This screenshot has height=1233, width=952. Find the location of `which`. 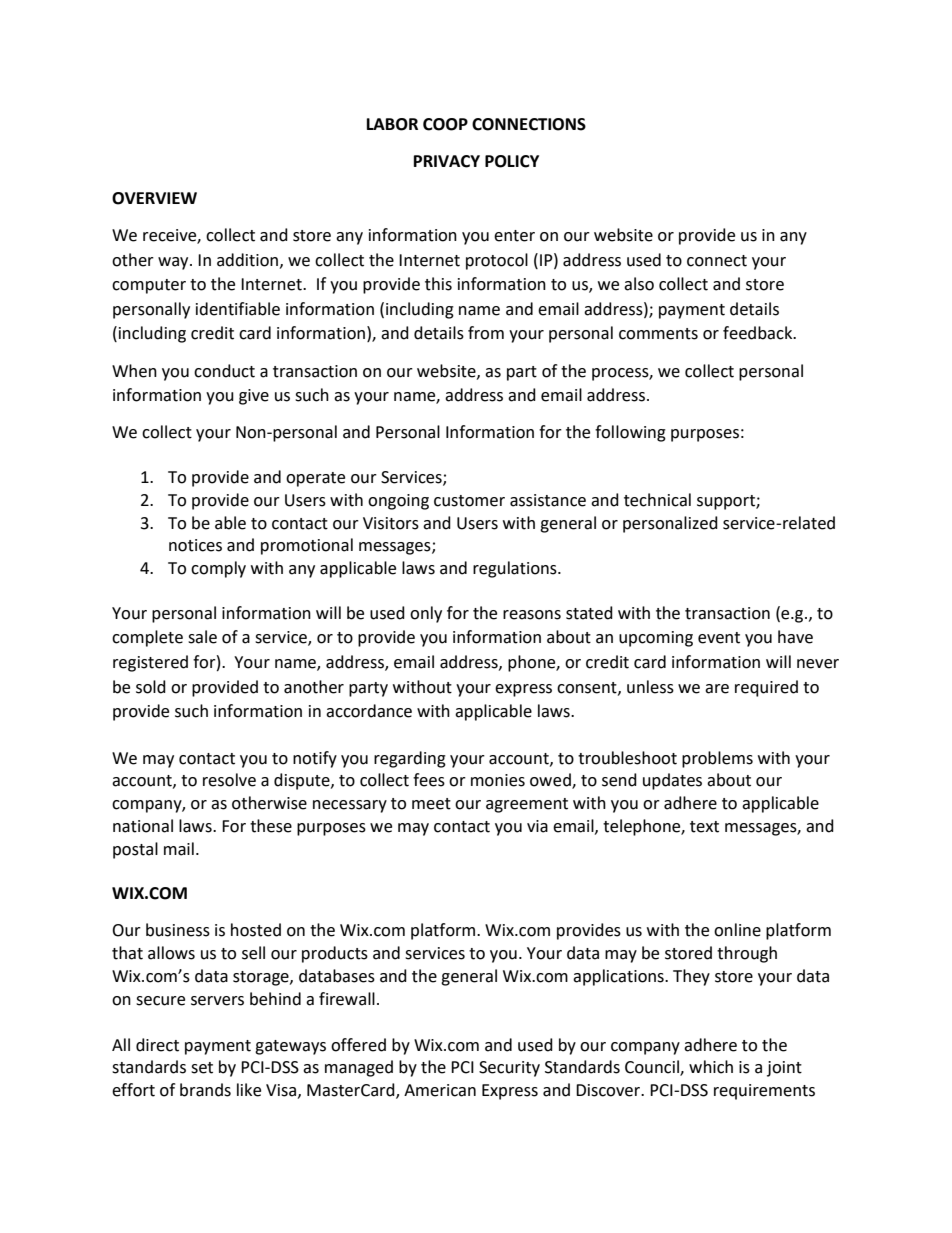

which is located at coordinates (711, 1067).
